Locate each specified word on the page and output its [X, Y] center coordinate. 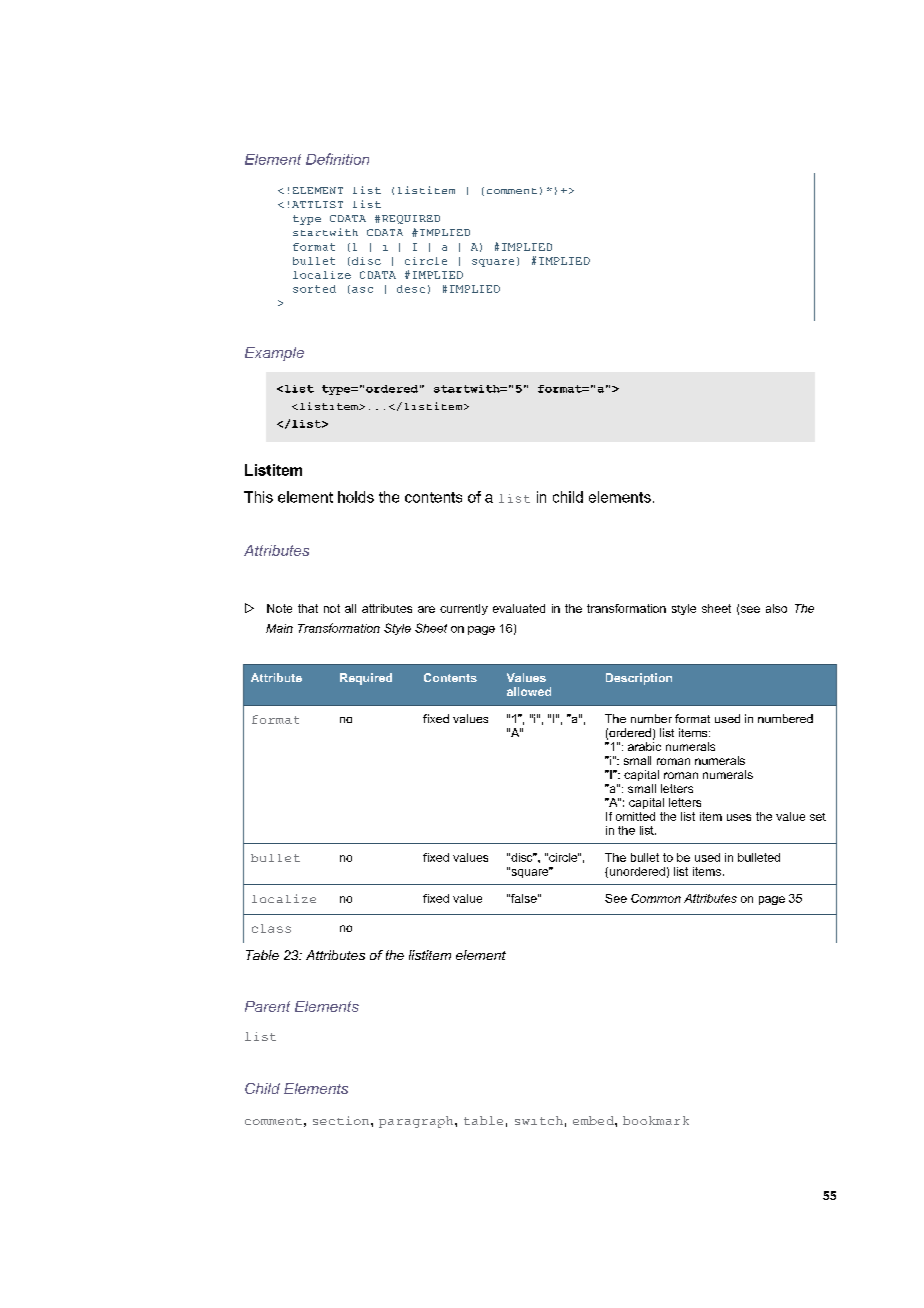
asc [362, 290]
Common [656, 898]
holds [356, 497]
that [308, 608]
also [776, 608]
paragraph [417, 1122]
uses [739, 817]
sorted [314, 289]
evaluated [519, 608]
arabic [644, 746]
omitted [635, 816]
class [271, 928]
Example [274, 354]
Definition [337, 159]
